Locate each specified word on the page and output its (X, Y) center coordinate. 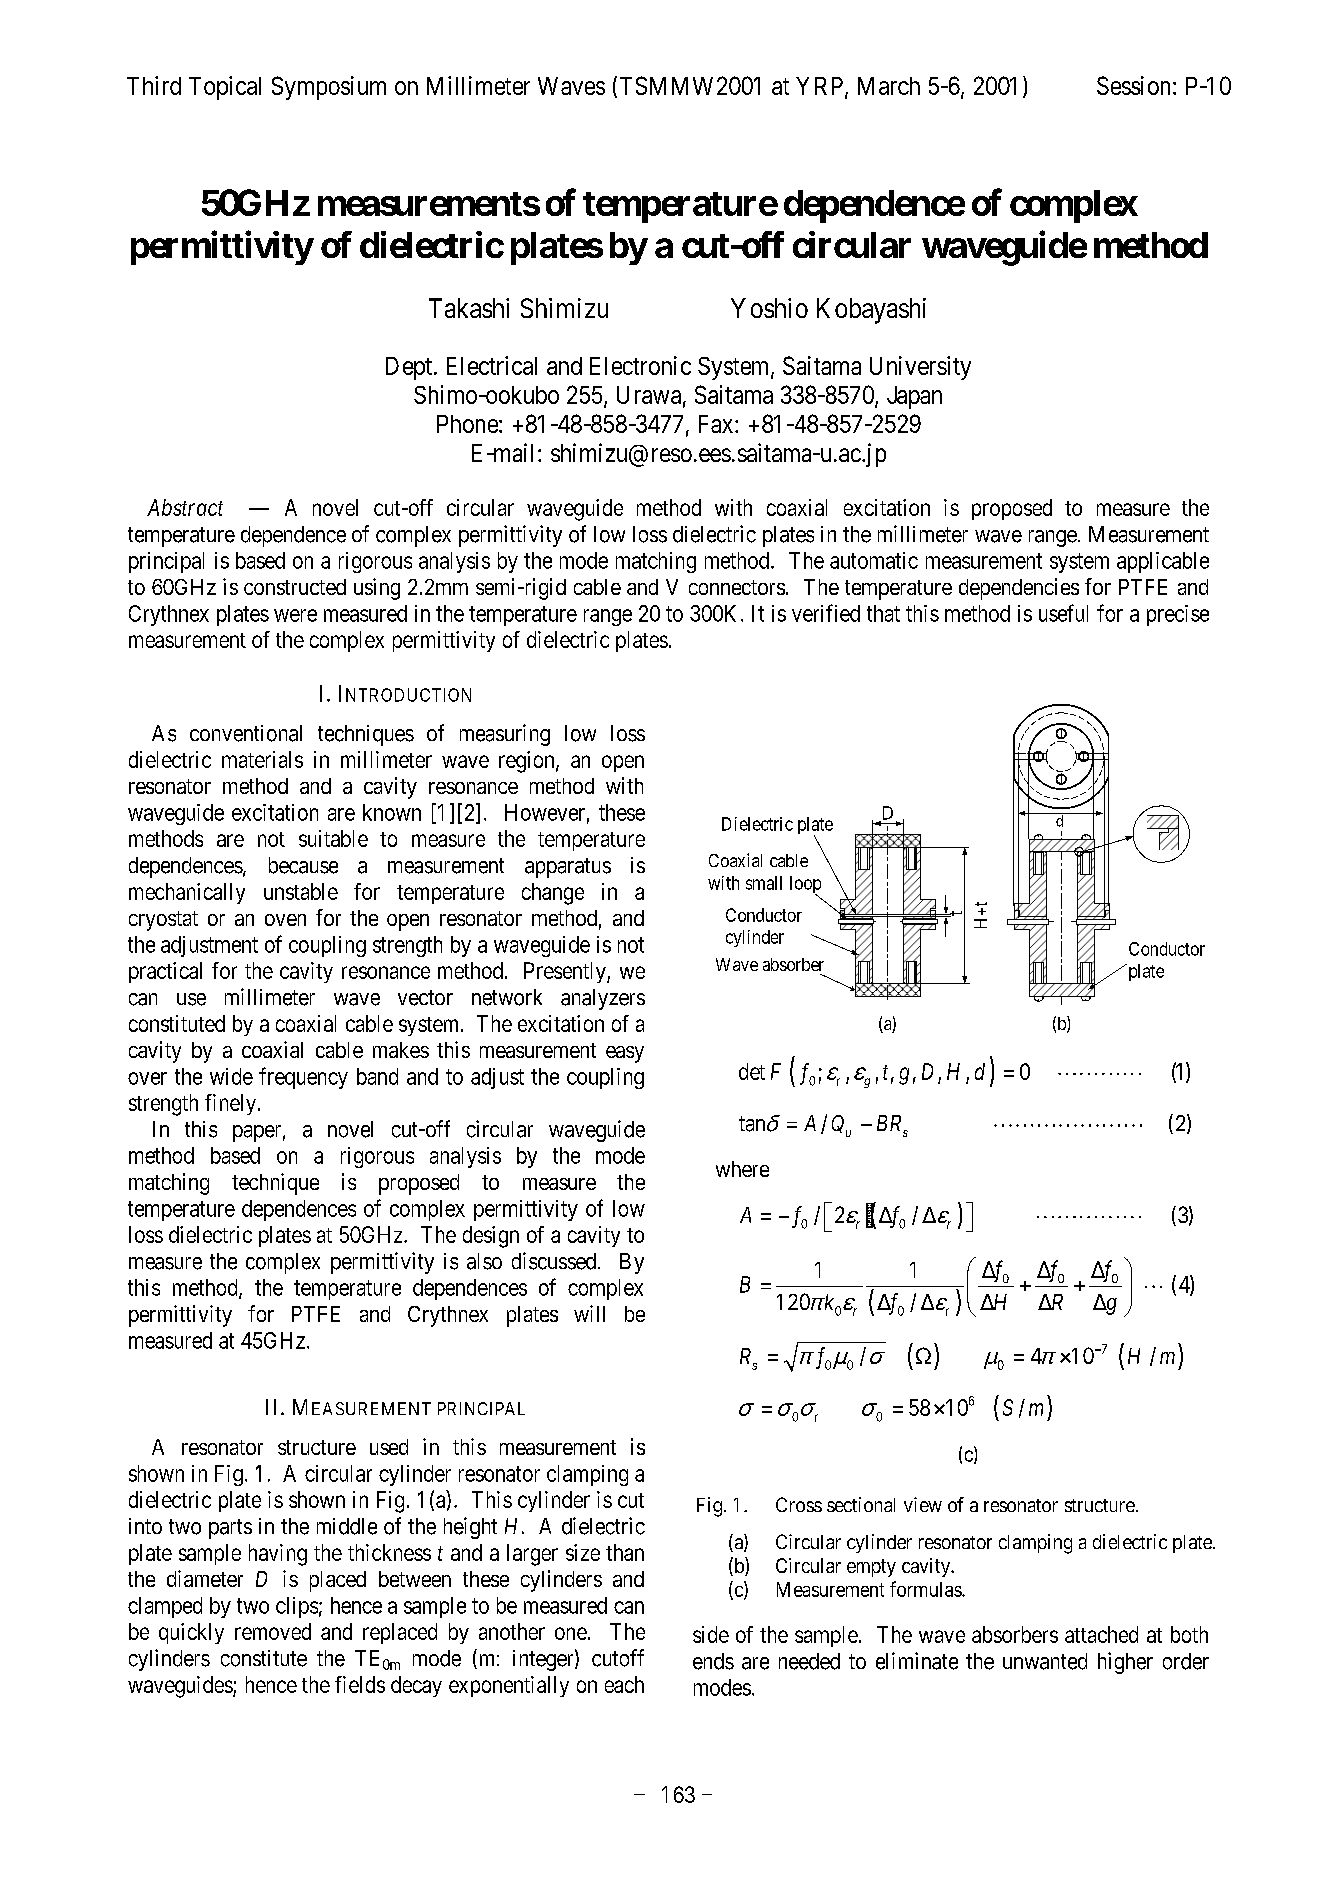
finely (230, 1104)
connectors (737, 587)
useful (1063, 613)
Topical (225, 88)
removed (273, 1631)
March (889, 86)
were (295, 615)
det (752, 1071)
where (742, 1169)
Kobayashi (871, 311)
